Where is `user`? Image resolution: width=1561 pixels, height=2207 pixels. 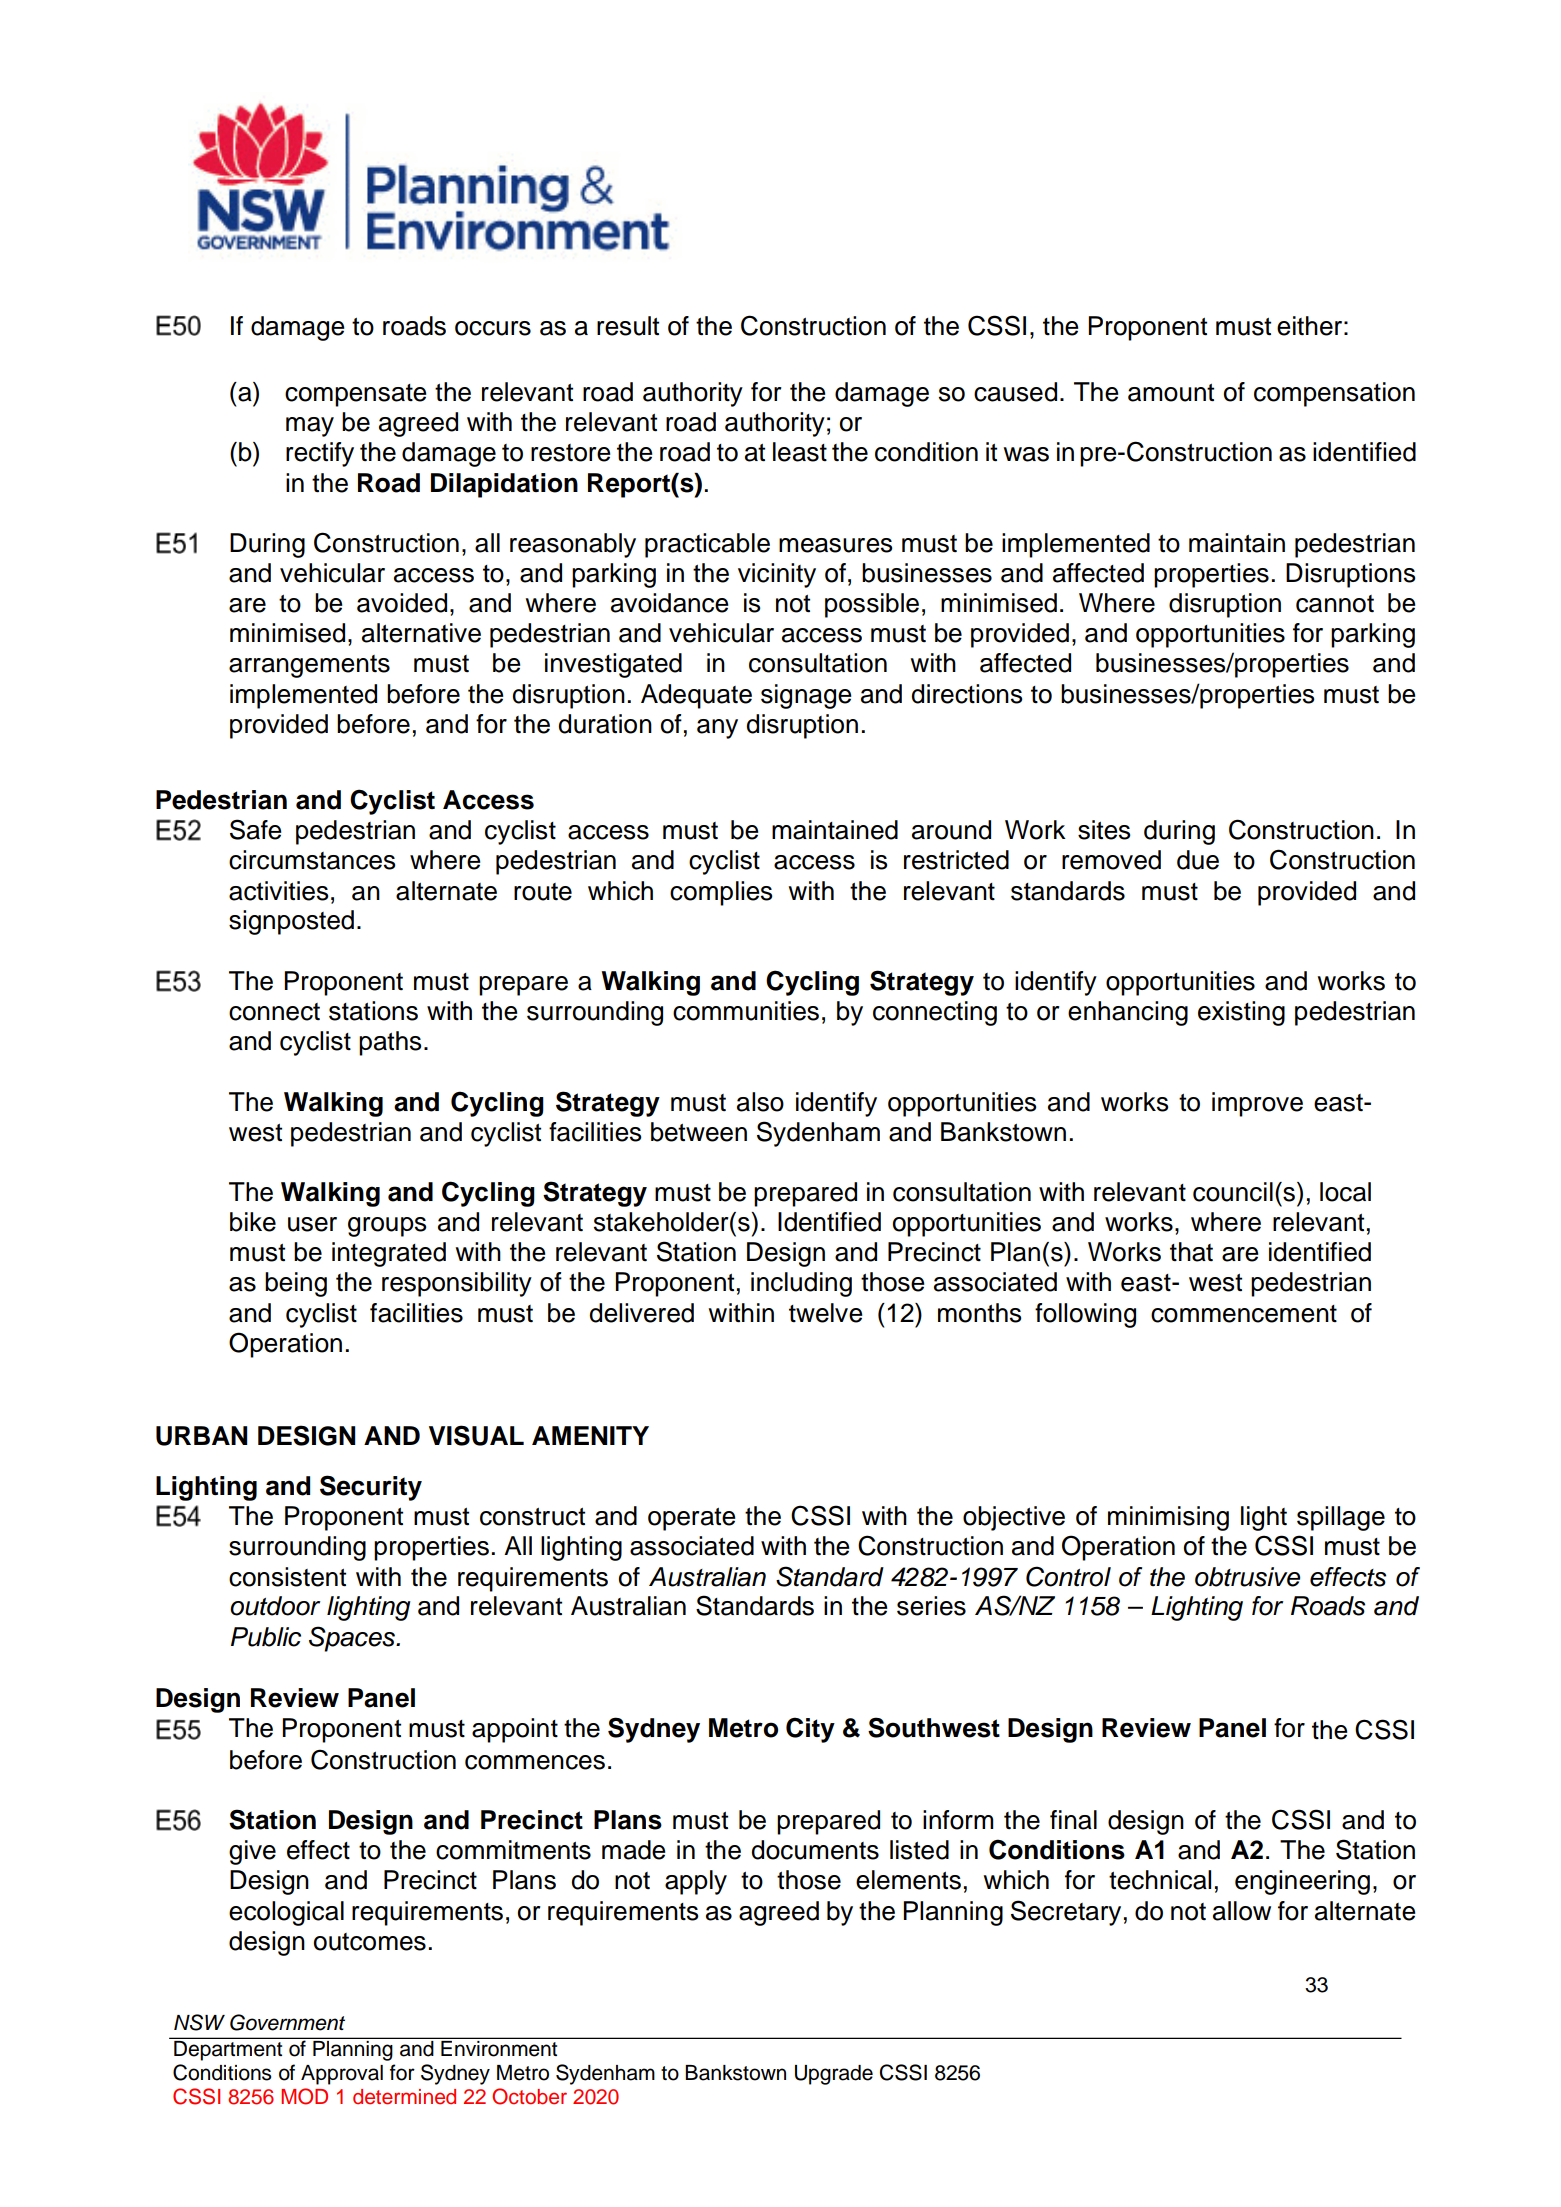 user is located at coordinates (312, 1224).
